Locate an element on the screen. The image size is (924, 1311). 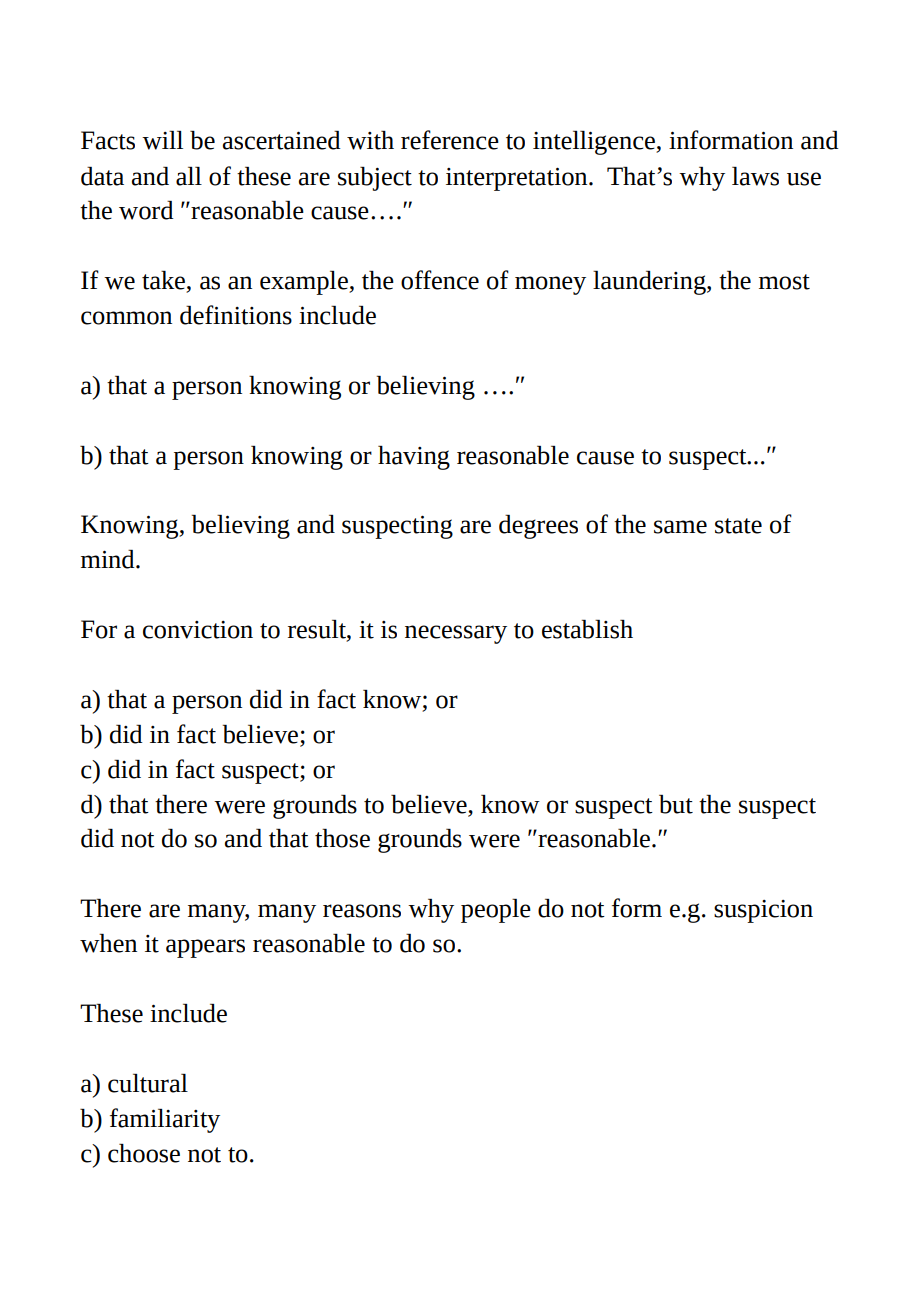
but is located at coordinates (676, 804).
